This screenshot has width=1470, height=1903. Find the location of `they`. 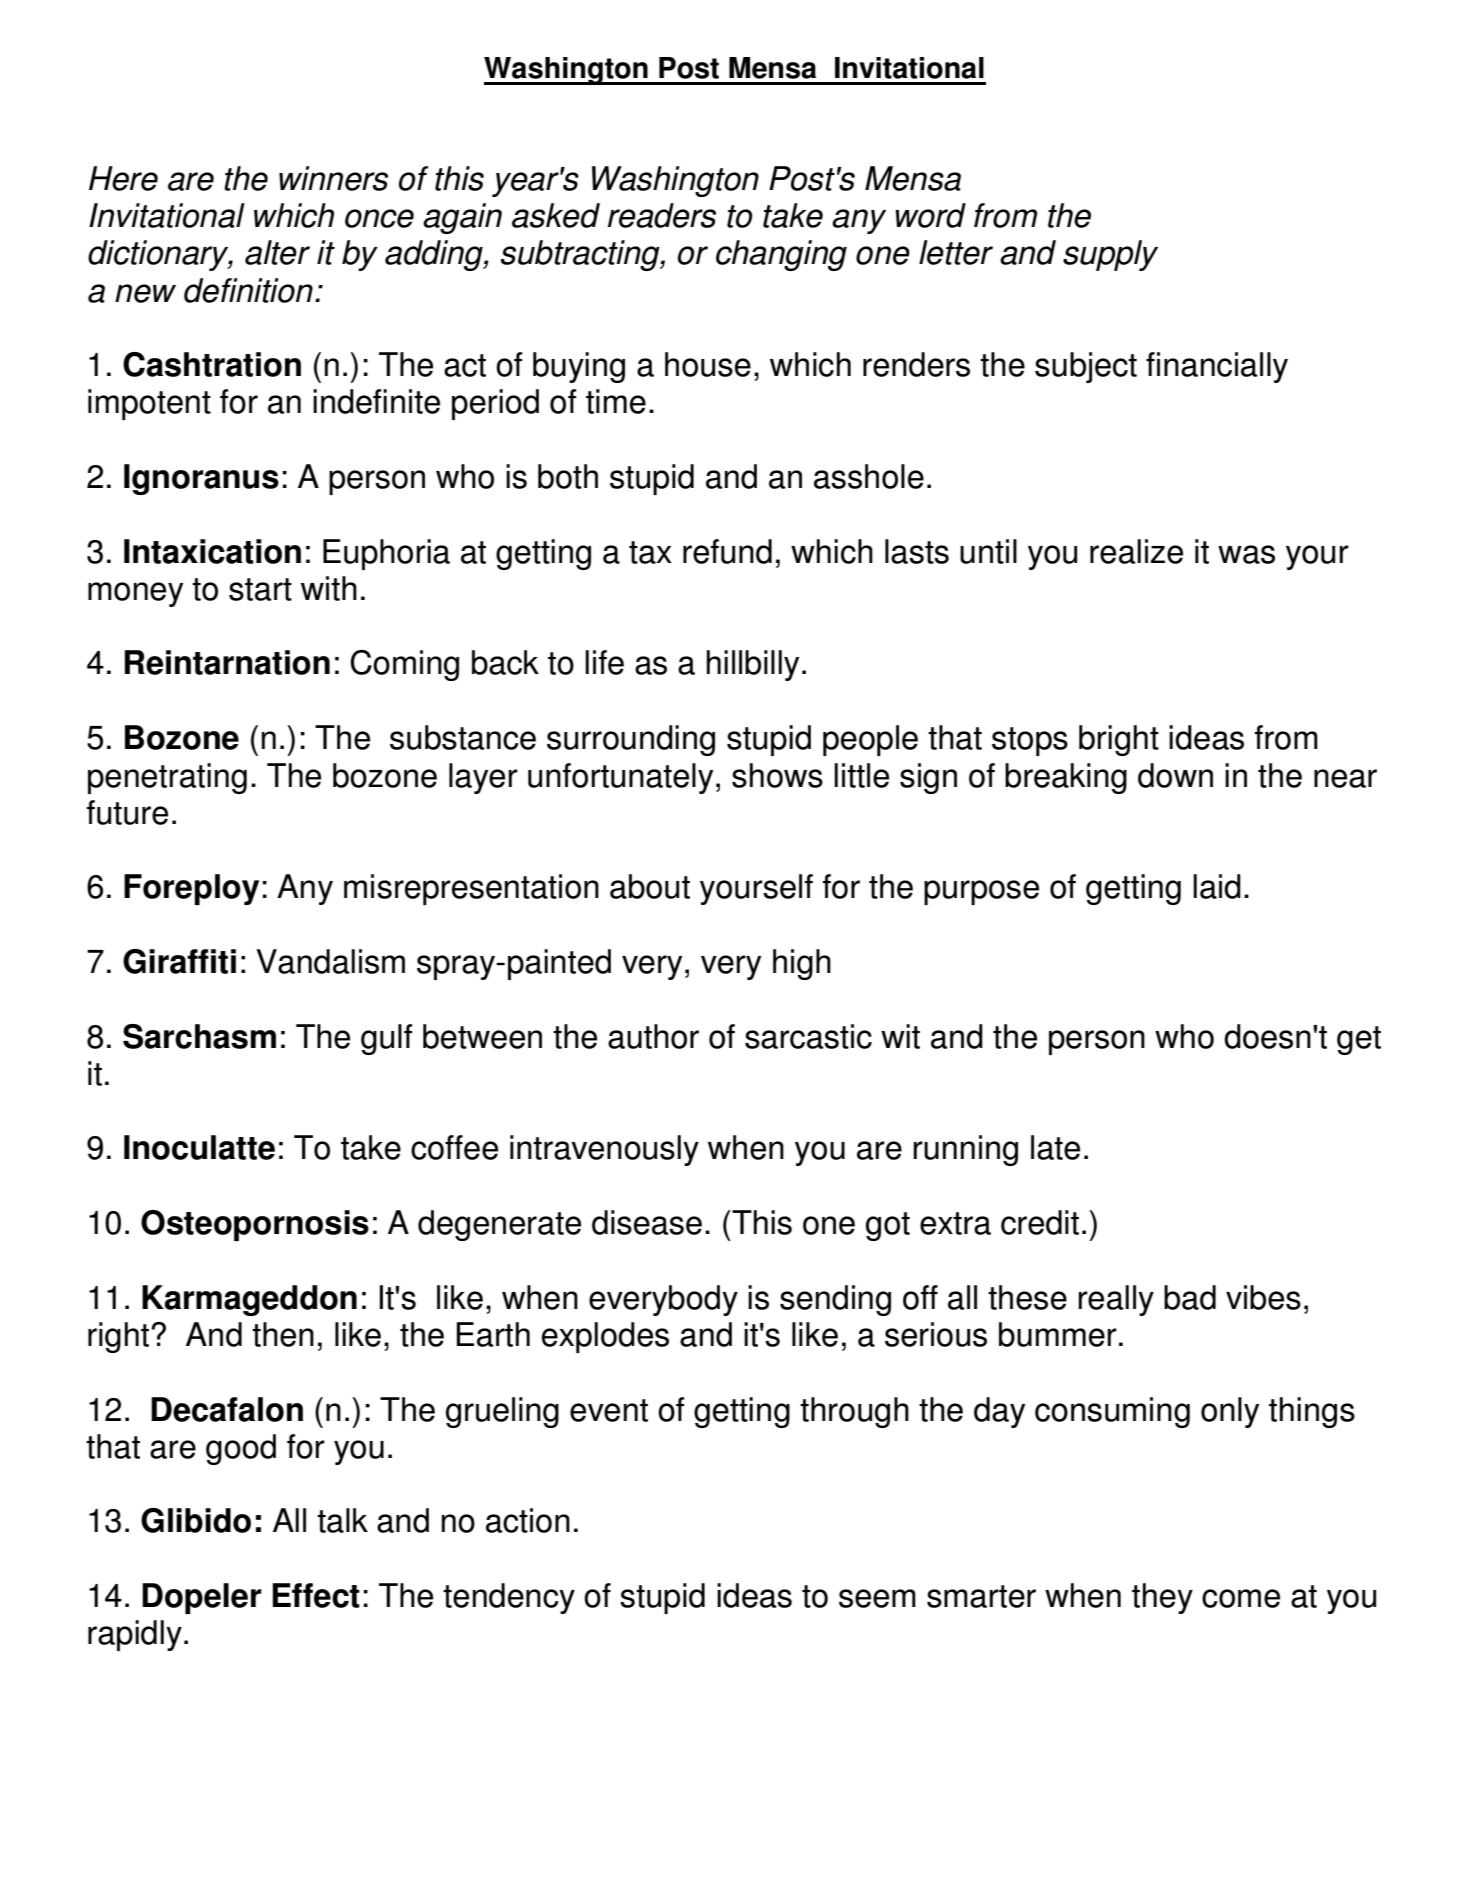

they is located at coordinates (1162, 1598).
